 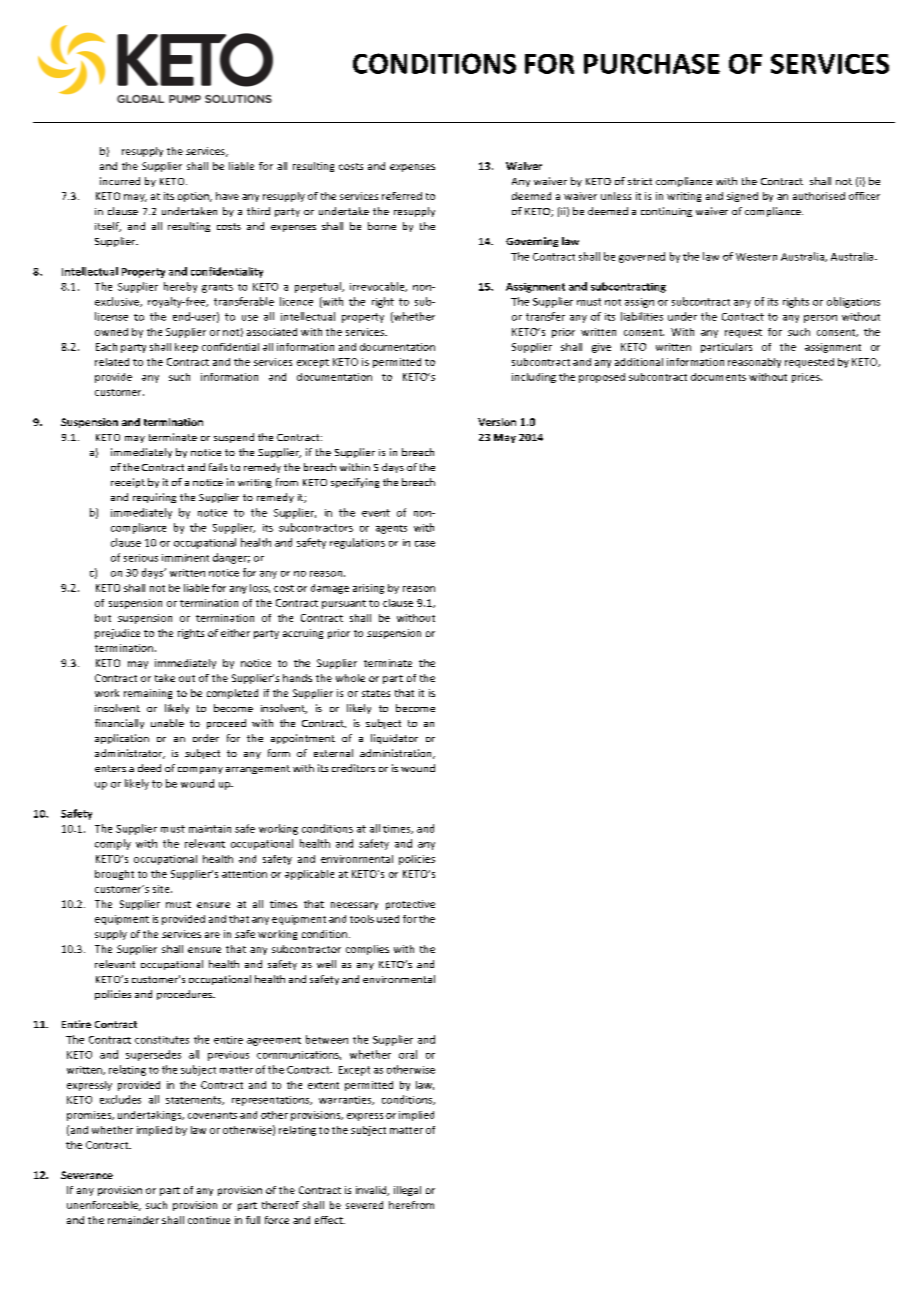 What do you see at coordinates (407, 1191) in the screenshot?
I see `illegal` at bounding box center [407, 1191].
